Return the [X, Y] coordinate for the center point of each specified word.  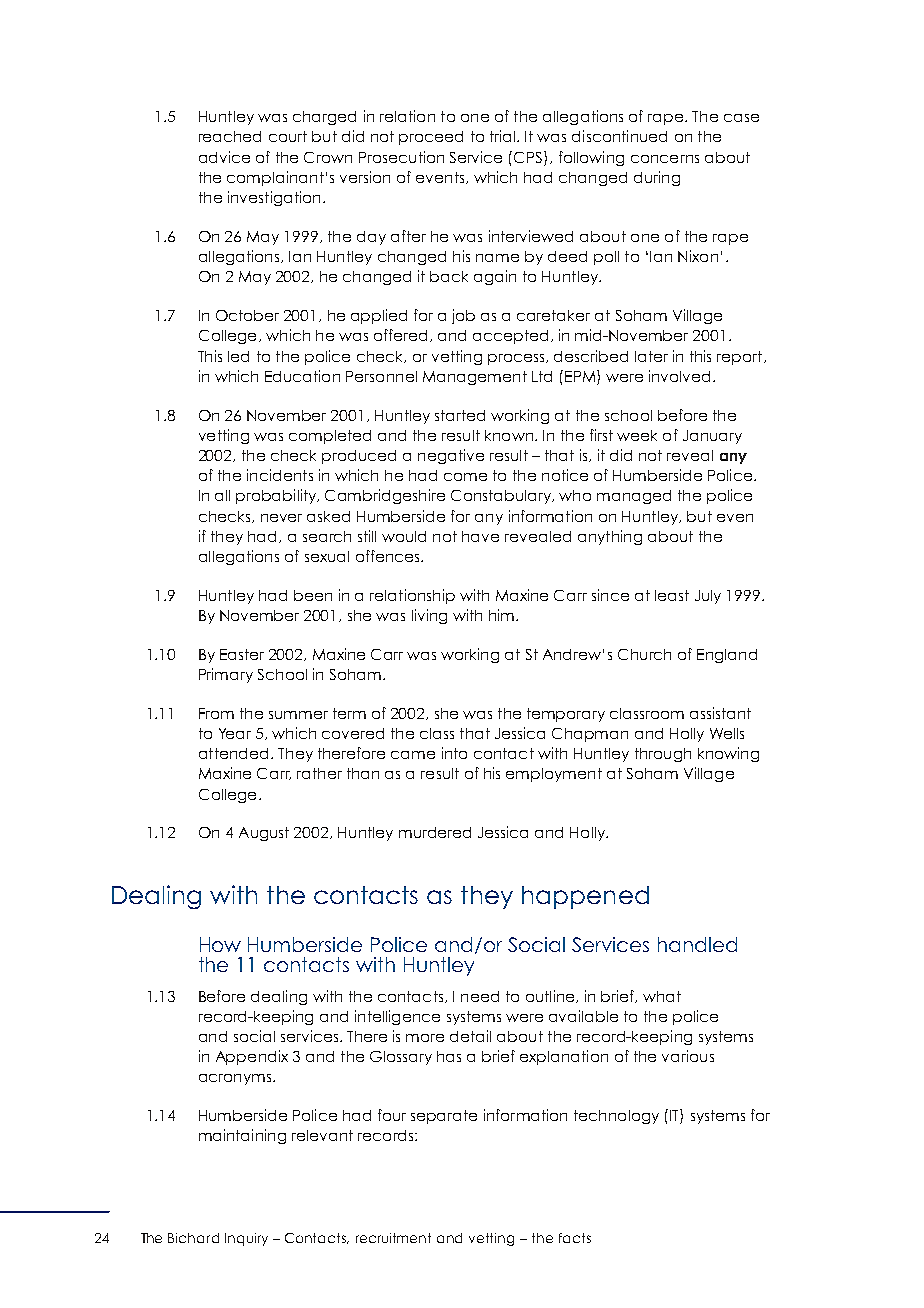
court [288, 136]
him [501, 615]
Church [644, 654]
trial [504, 136]
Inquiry [246, 1239]
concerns [665, 159]
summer [298, 715]
